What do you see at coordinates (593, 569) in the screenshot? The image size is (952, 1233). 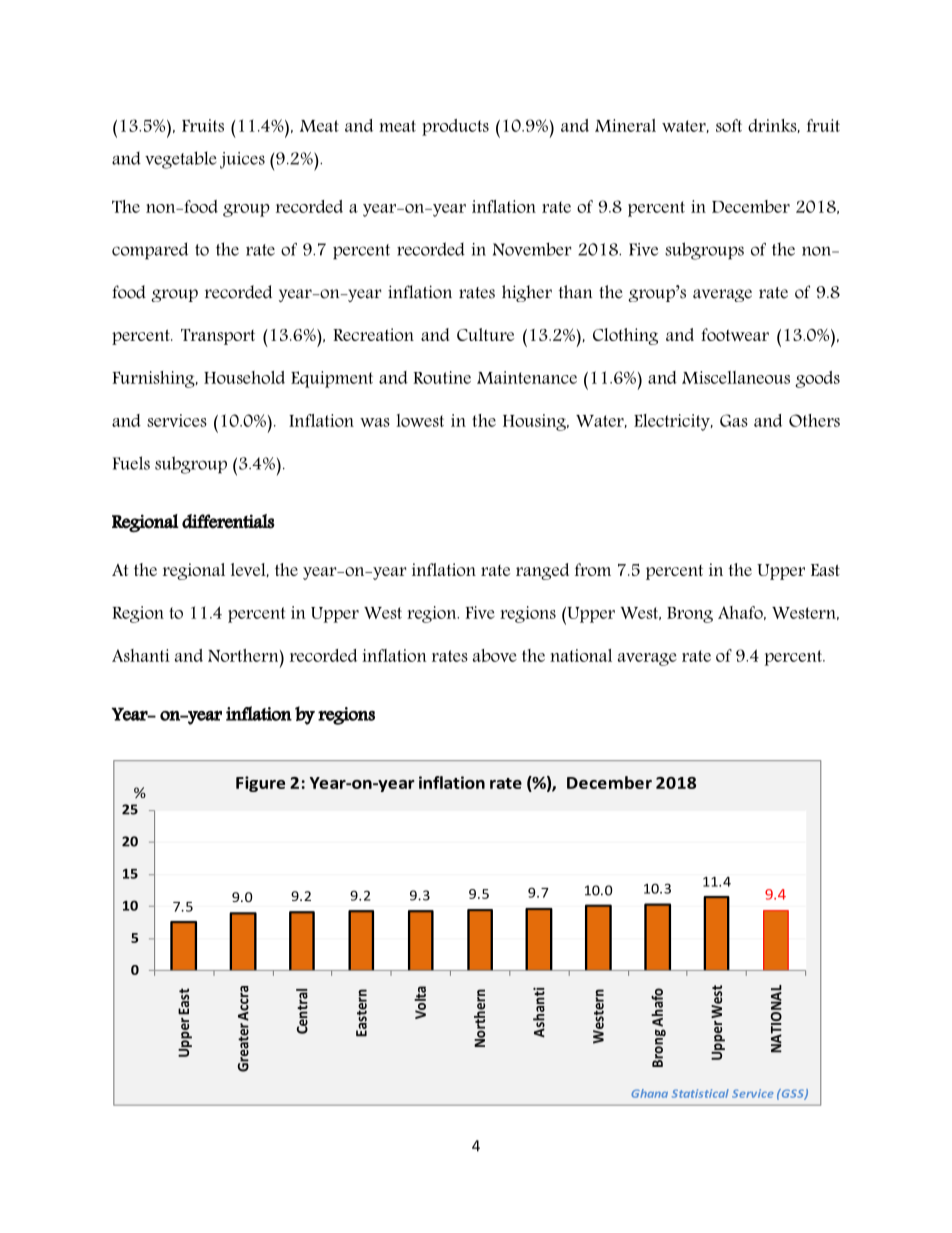 I see `from` at bounding box center [593, 569].
